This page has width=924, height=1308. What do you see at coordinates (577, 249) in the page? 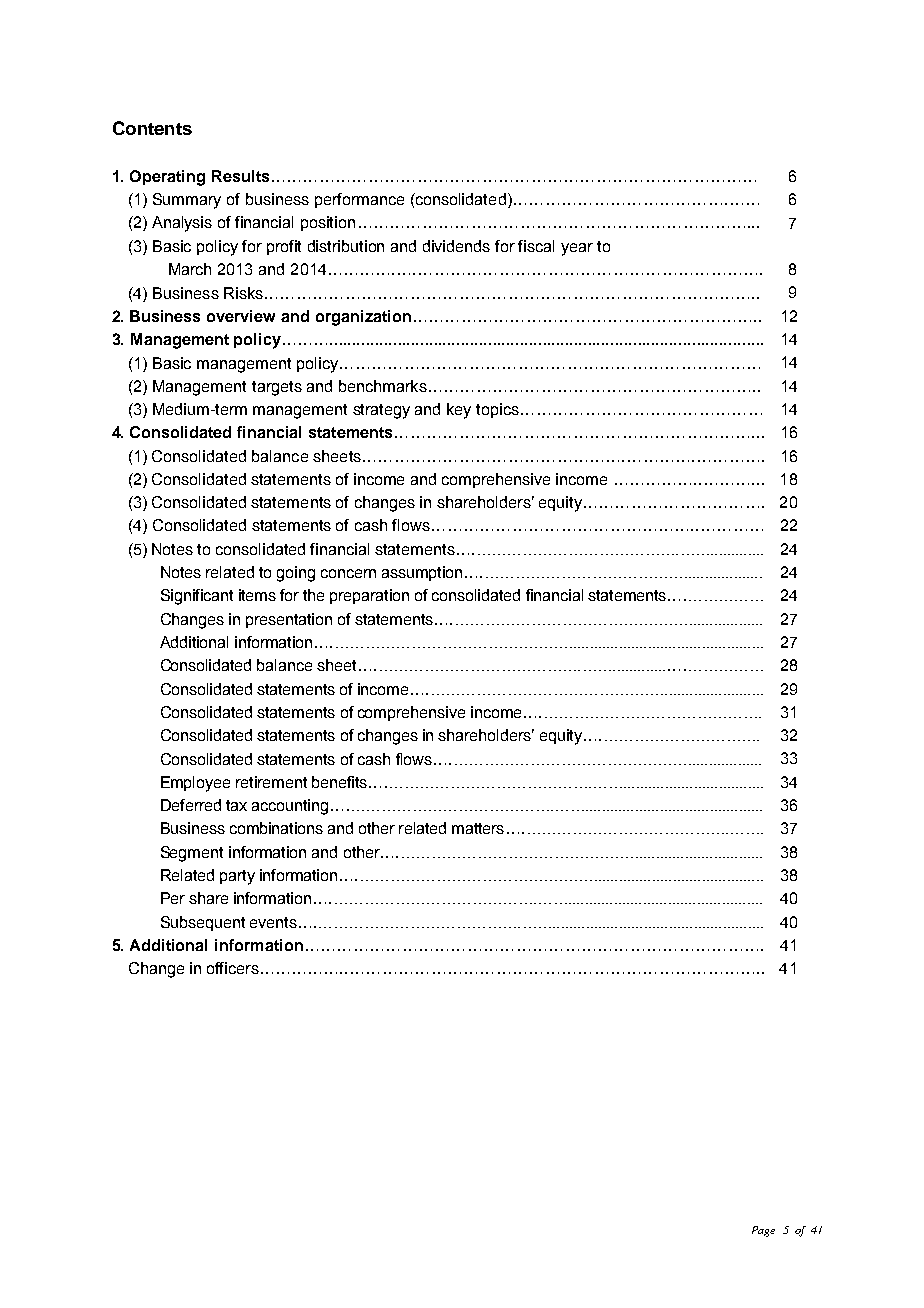
I see `year` at bounding box center [577, 249].
